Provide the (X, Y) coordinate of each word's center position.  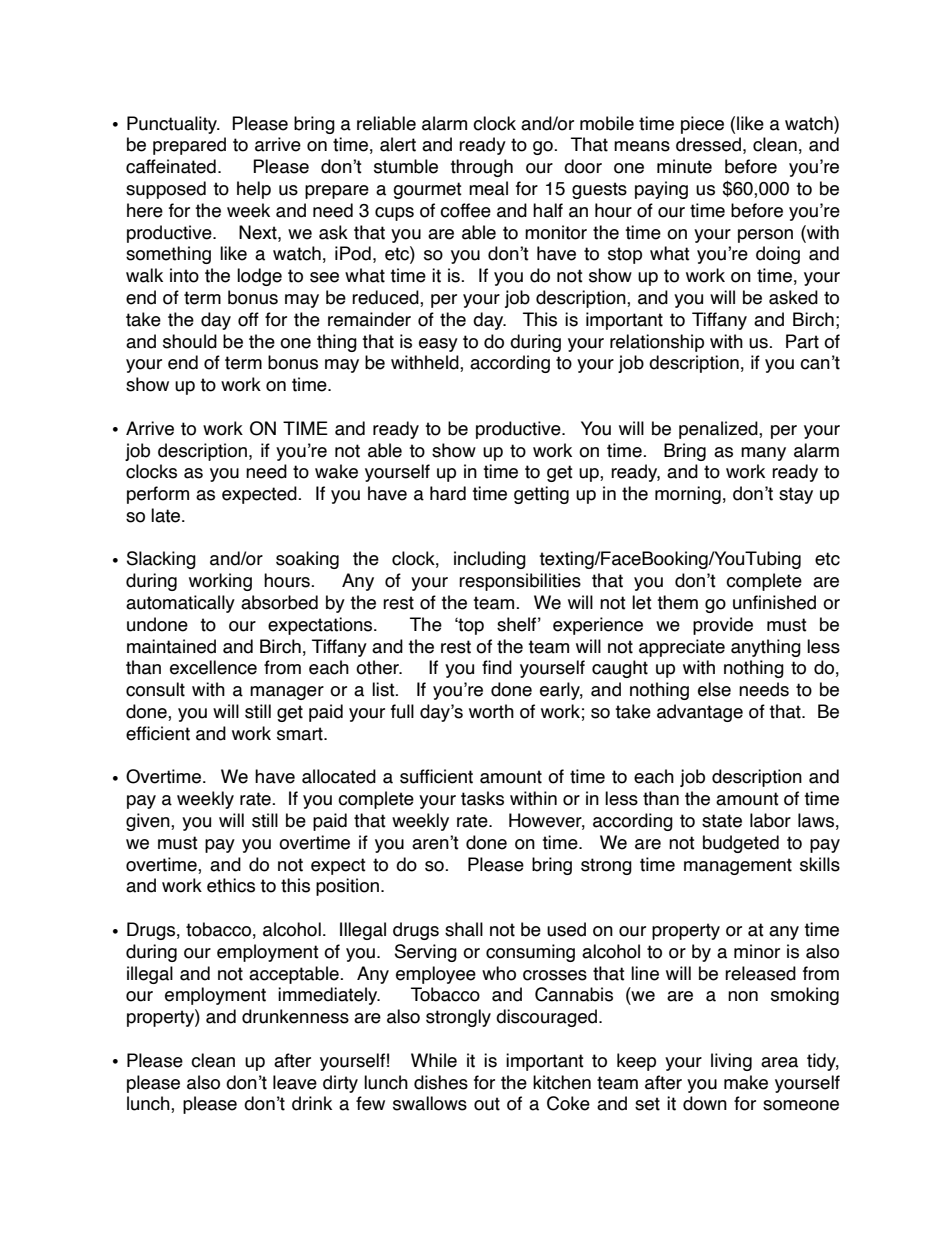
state (722, 821)
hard (448, 493)
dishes (441, 1082)
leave (295, 1082)
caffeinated (171, 166)
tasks (482, 798)
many (763, 454)
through (481, 168)
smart (301, 734)
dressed (708, 144)
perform (158, 495)
